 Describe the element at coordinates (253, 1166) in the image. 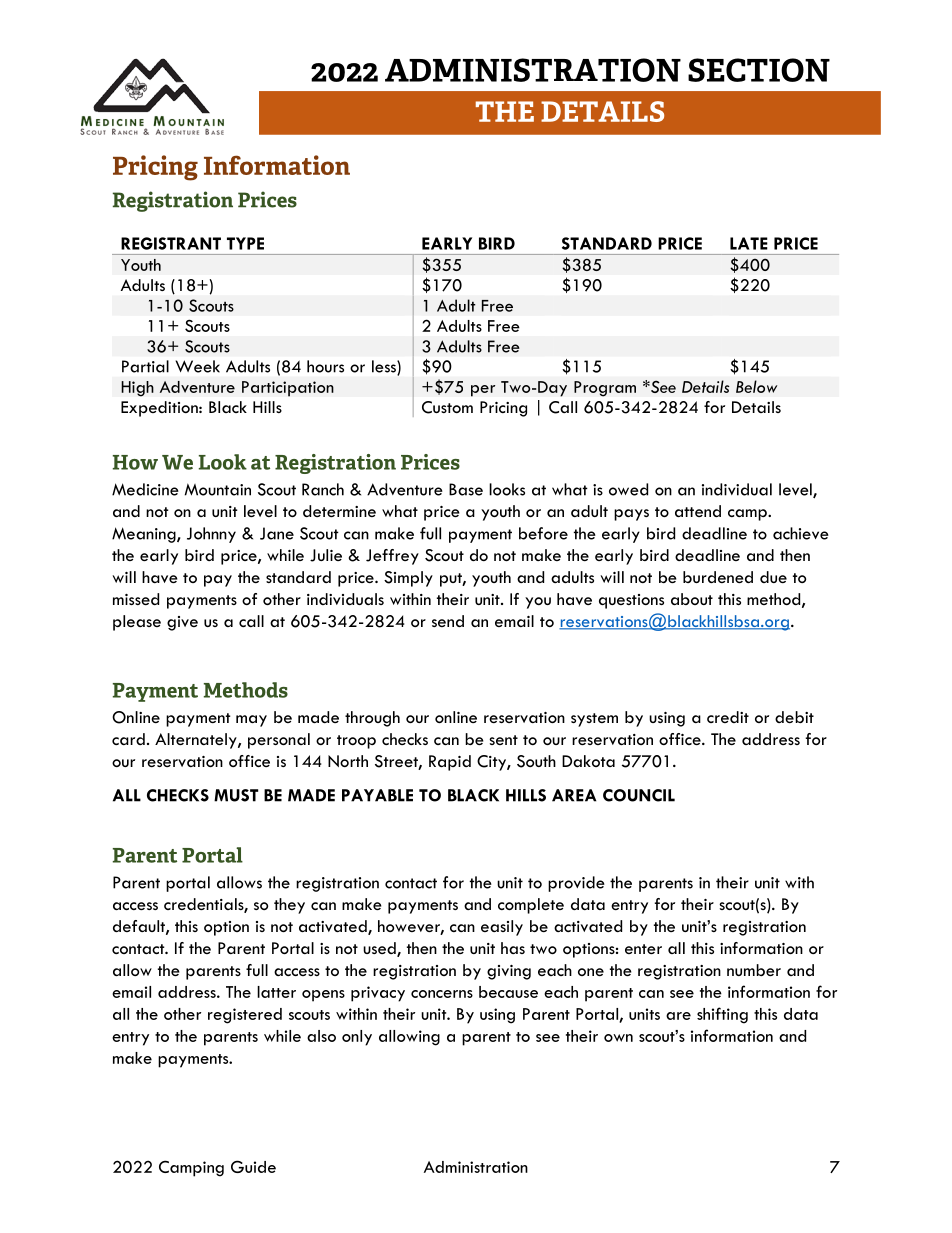

I see `Guide` at that location.
